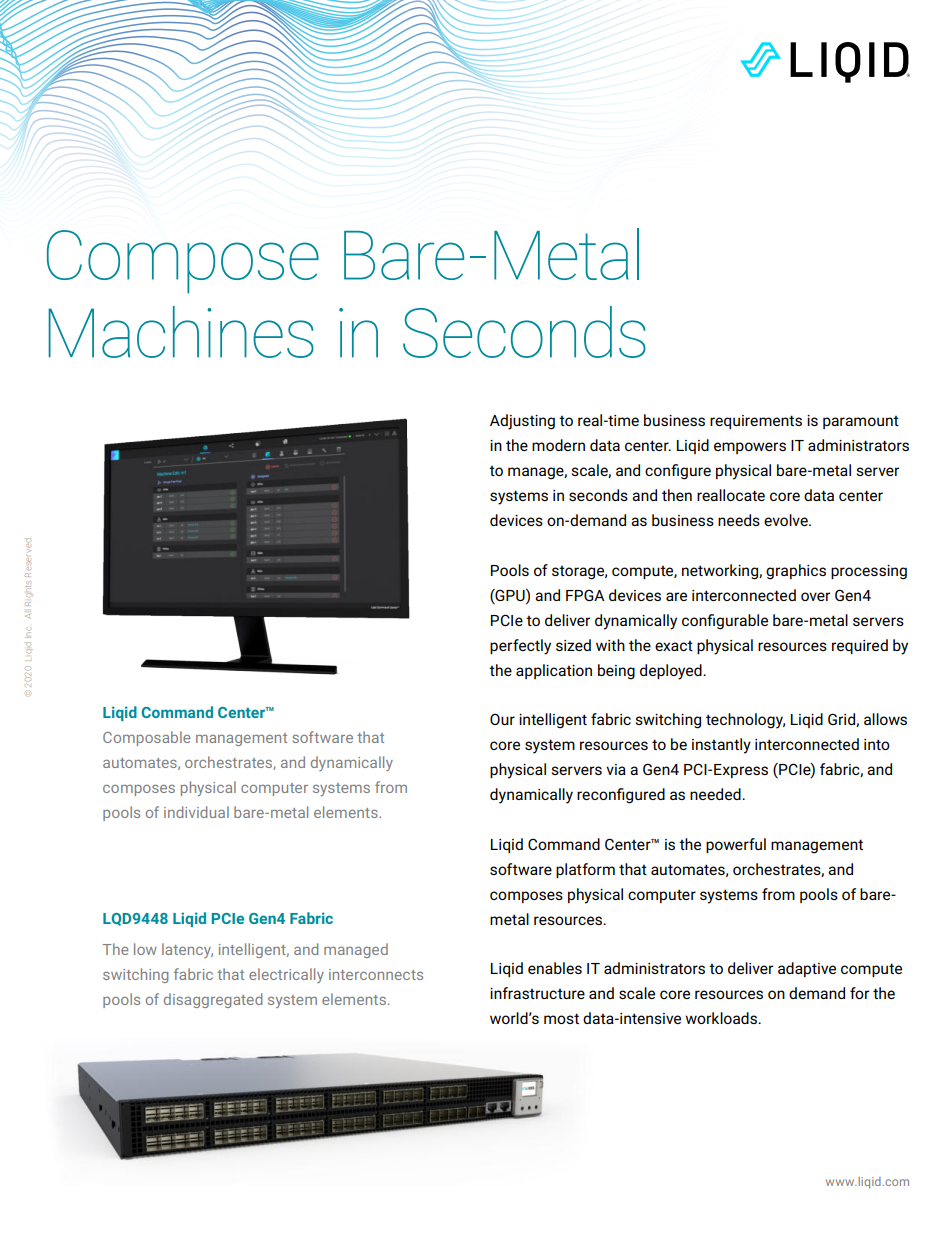  What do you see at coordinates (616, 769) in the page?
I see `via` at bounding box center [616, 769].
